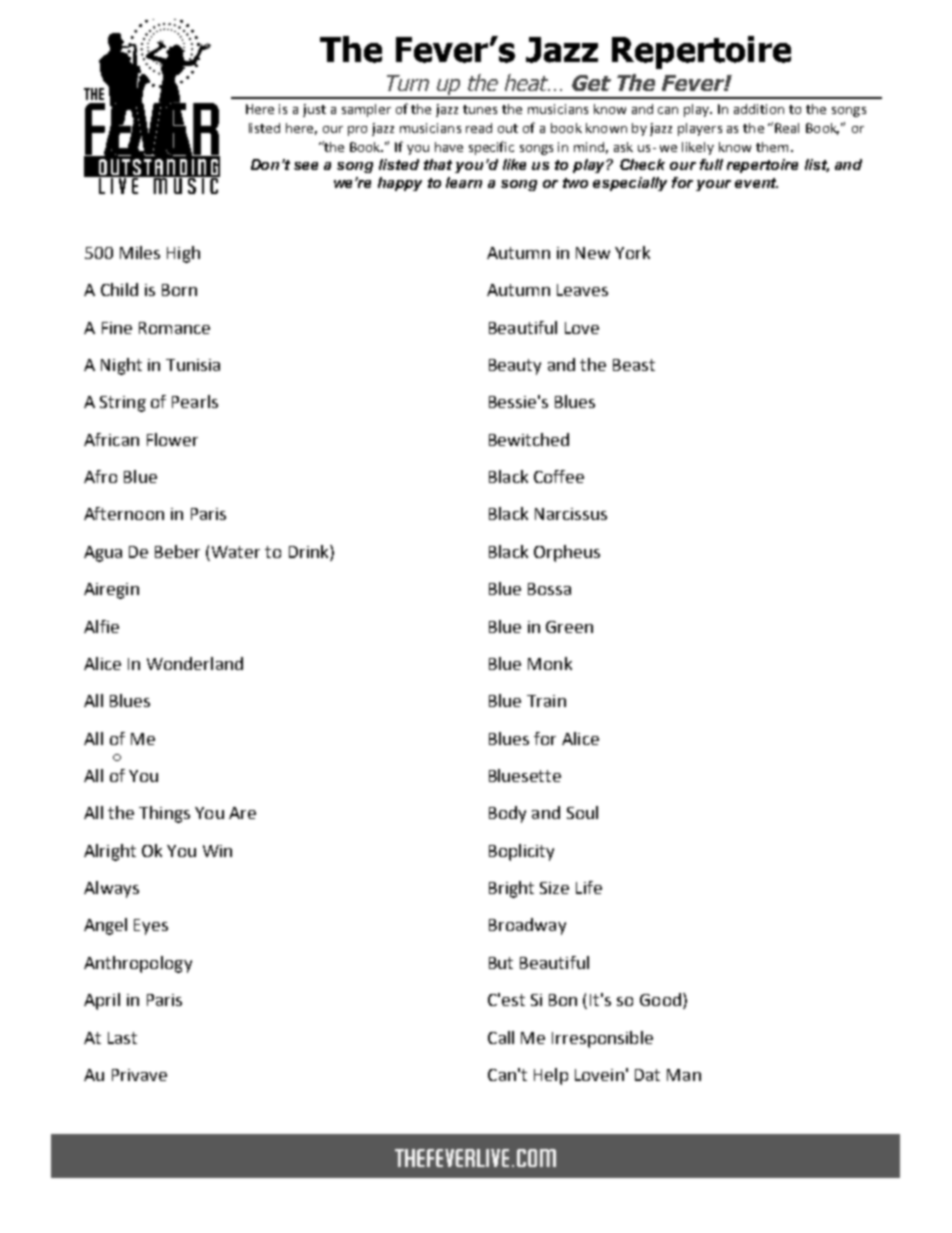 This image has height=1233, width=952. What do you see at coordinates (634, 365) in the image?
I see `Beast` at bounding box center [634, 365].
